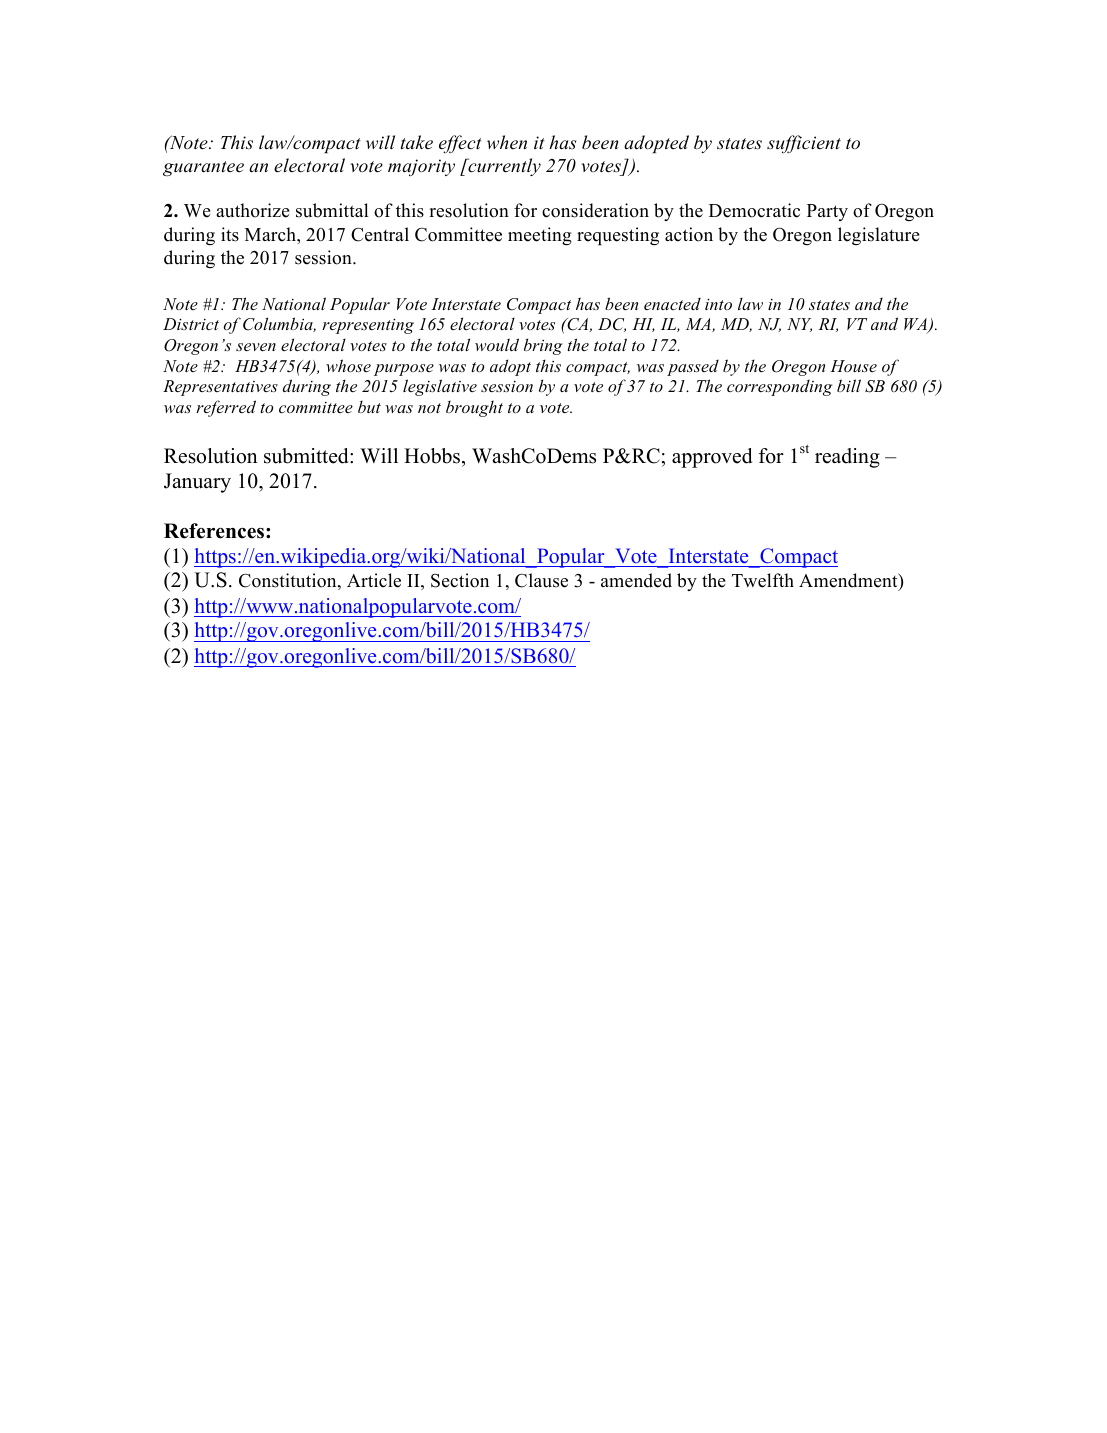 This screenshot has height=1433, width=1107. What do you see at coordinates (804, 144) in the screenshot?
I see `sufficient` at bounding box center [804, 144].
